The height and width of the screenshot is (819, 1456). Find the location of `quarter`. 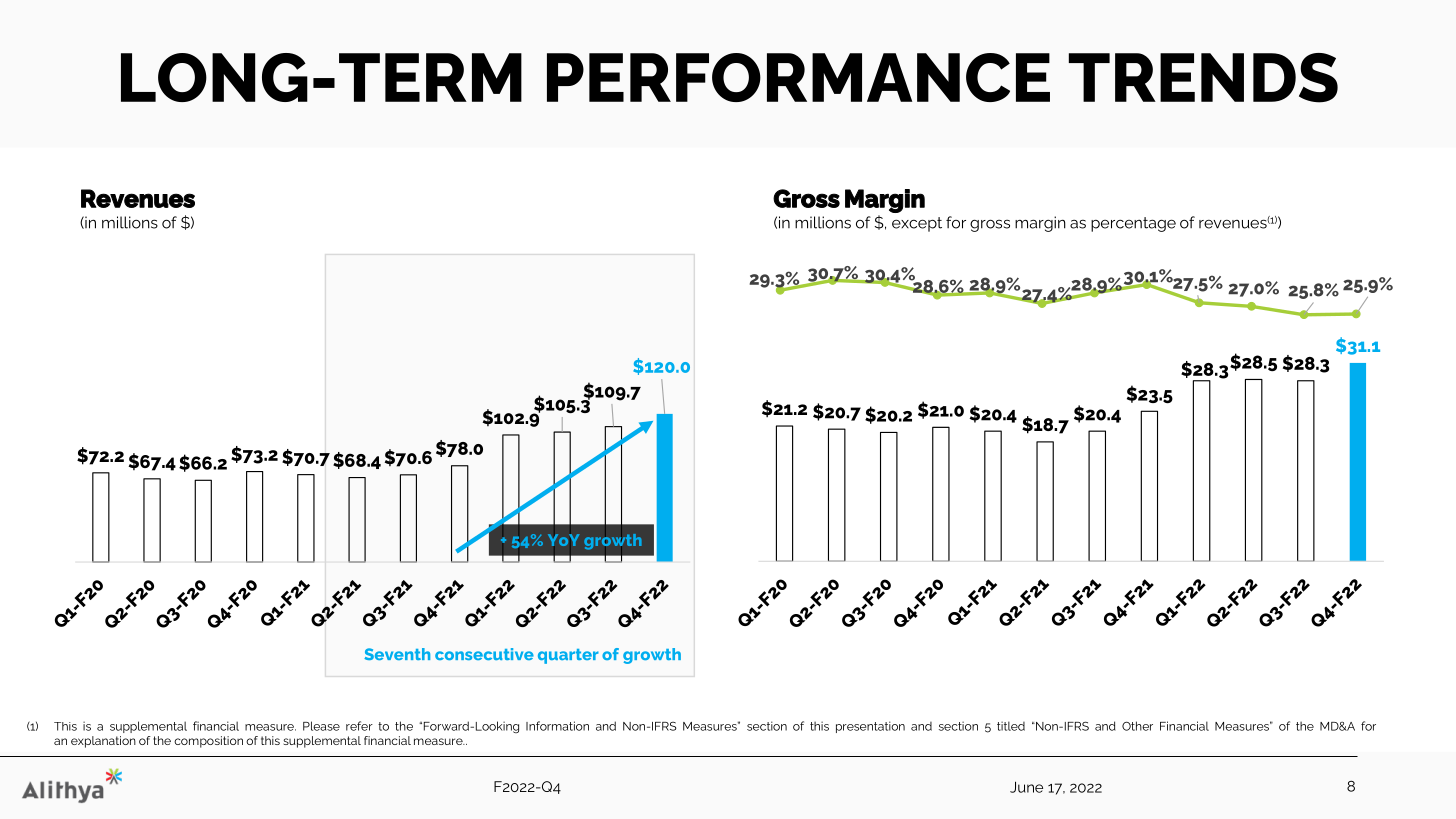

quarter is located at coordinates (568, 656).
